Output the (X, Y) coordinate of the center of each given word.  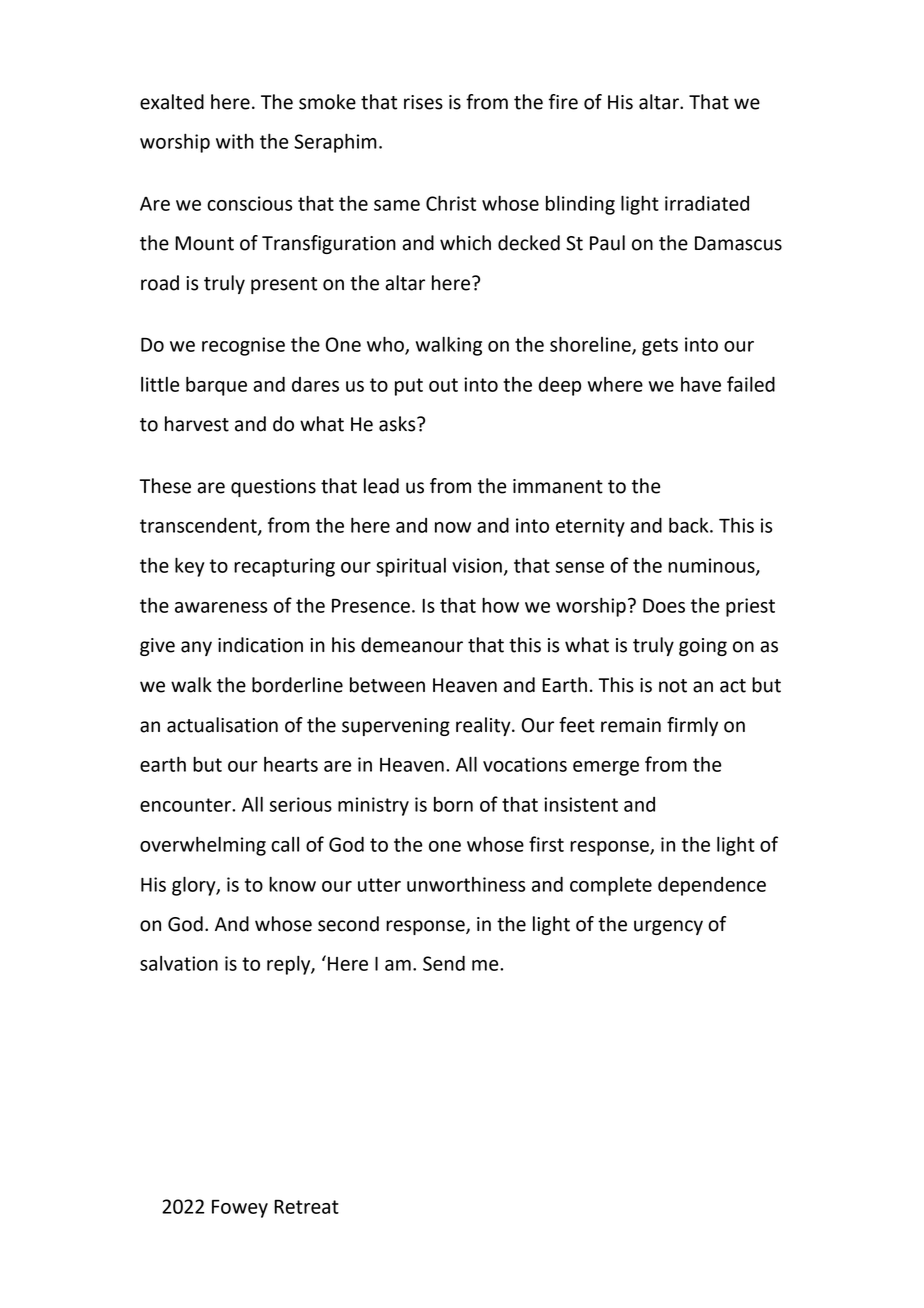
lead (381, 486)
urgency (668, 927)
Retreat (306, 1207)
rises (423, 102)
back (690, 525)
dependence (712, 886)
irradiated (707, 203)
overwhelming (203, 846)
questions (273, 488)
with (235, 141)
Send (444, 963)
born (453, 804)
